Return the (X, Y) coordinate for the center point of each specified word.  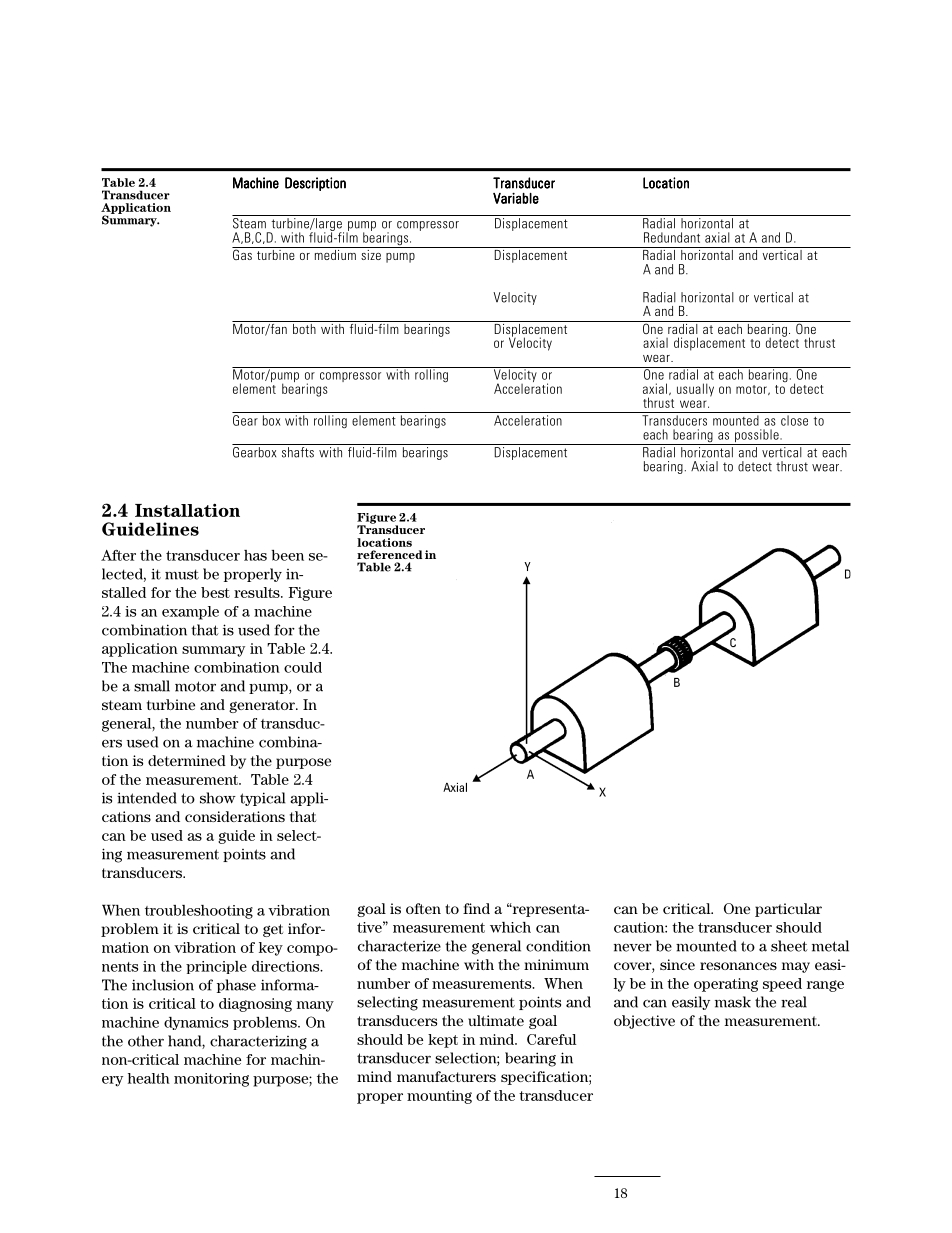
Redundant (672, 237)
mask (733, 1002)
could (303, 667)
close (794, 420)
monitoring (211, 1080)
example (190, 613)
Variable (516, 198)
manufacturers (446, 1076)
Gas (243, 253)
